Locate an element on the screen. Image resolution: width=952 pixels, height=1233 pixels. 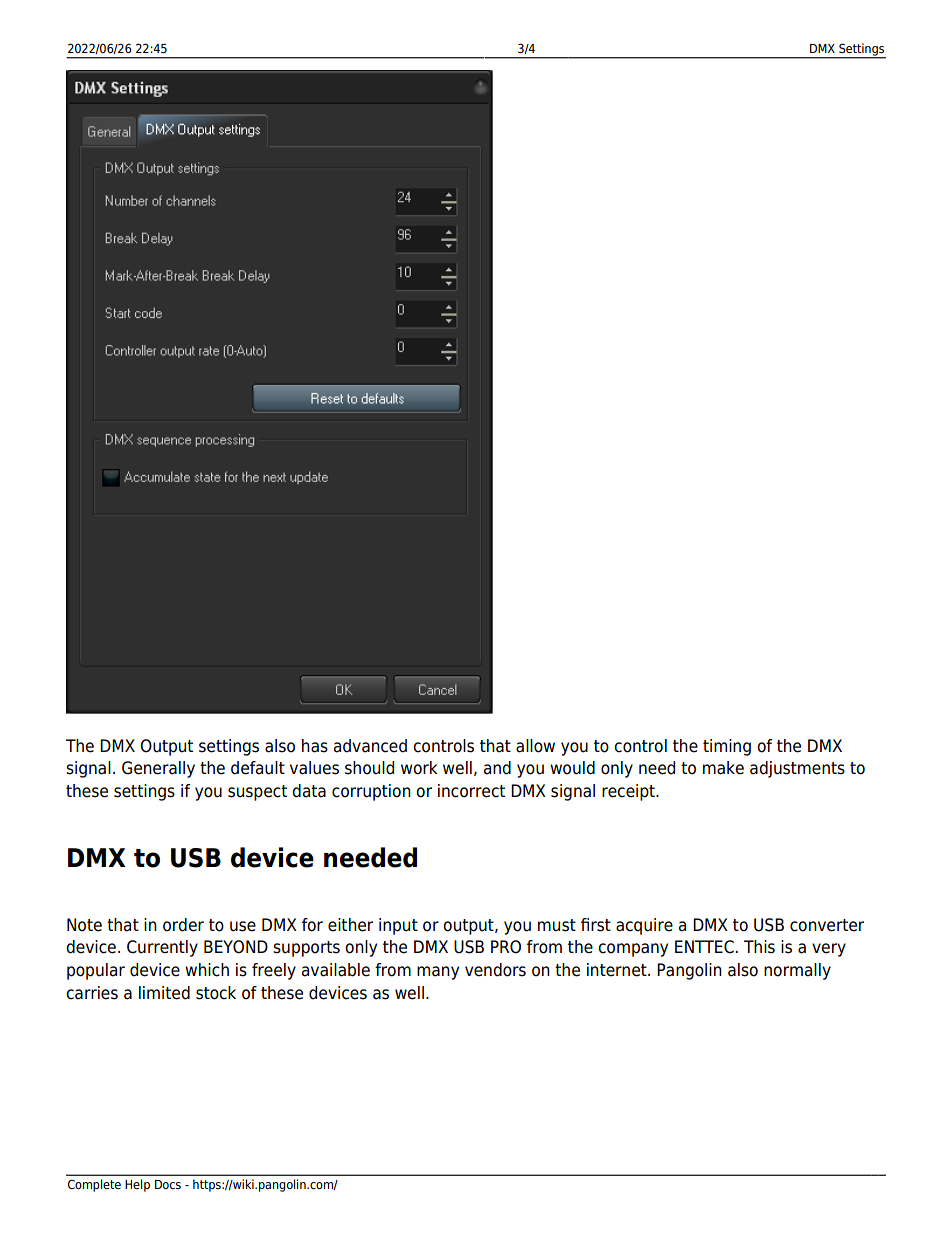
work is located at coordinates (419, 768).
